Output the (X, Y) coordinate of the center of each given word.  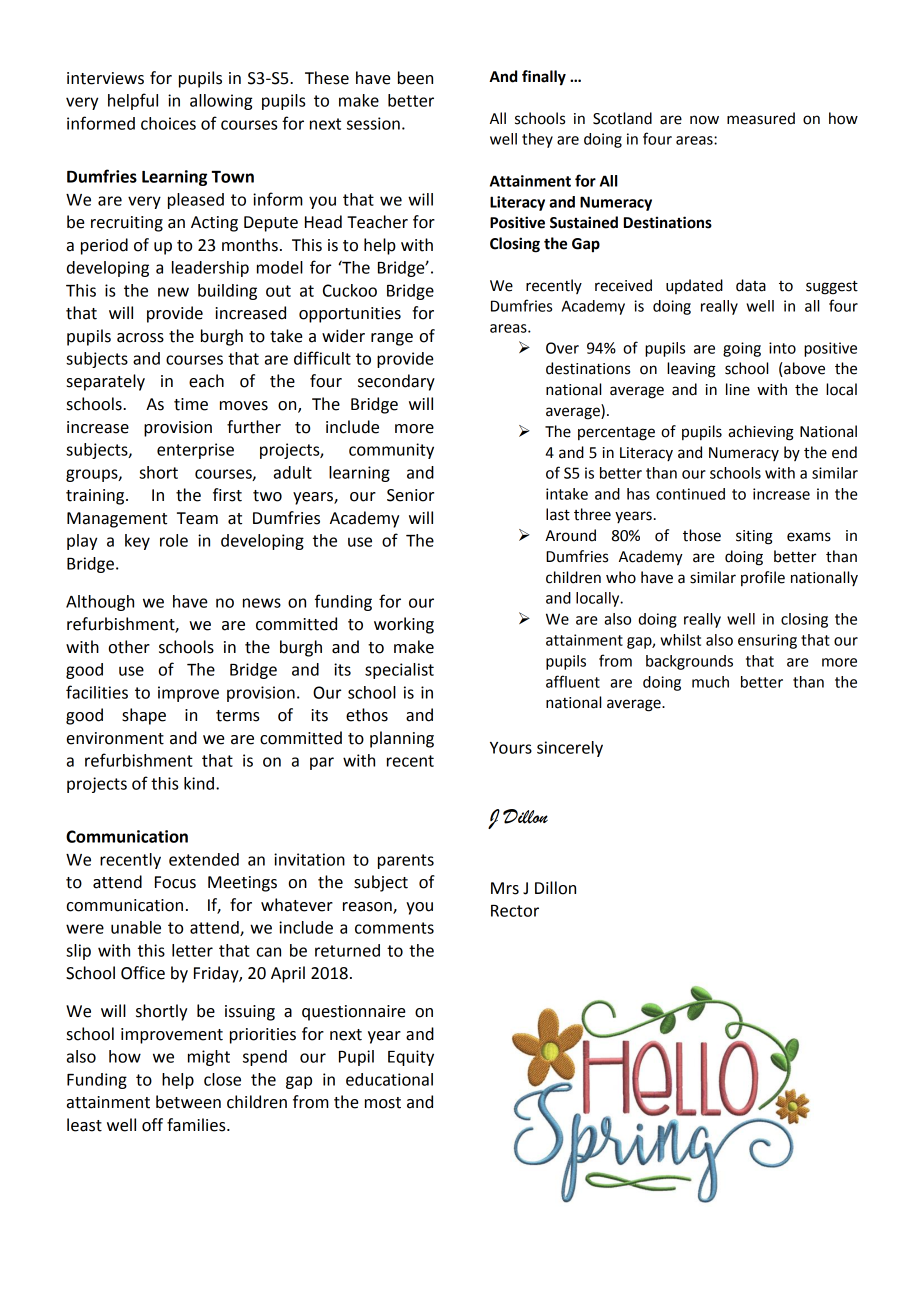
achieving (761, 433)
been (415, 78)
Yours (511, 748)
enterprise (195, 451)
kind (199, 783)
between (188, 1102)
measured (761, 118)
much (710, 682)
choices (168, 123)
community (391, 451)
